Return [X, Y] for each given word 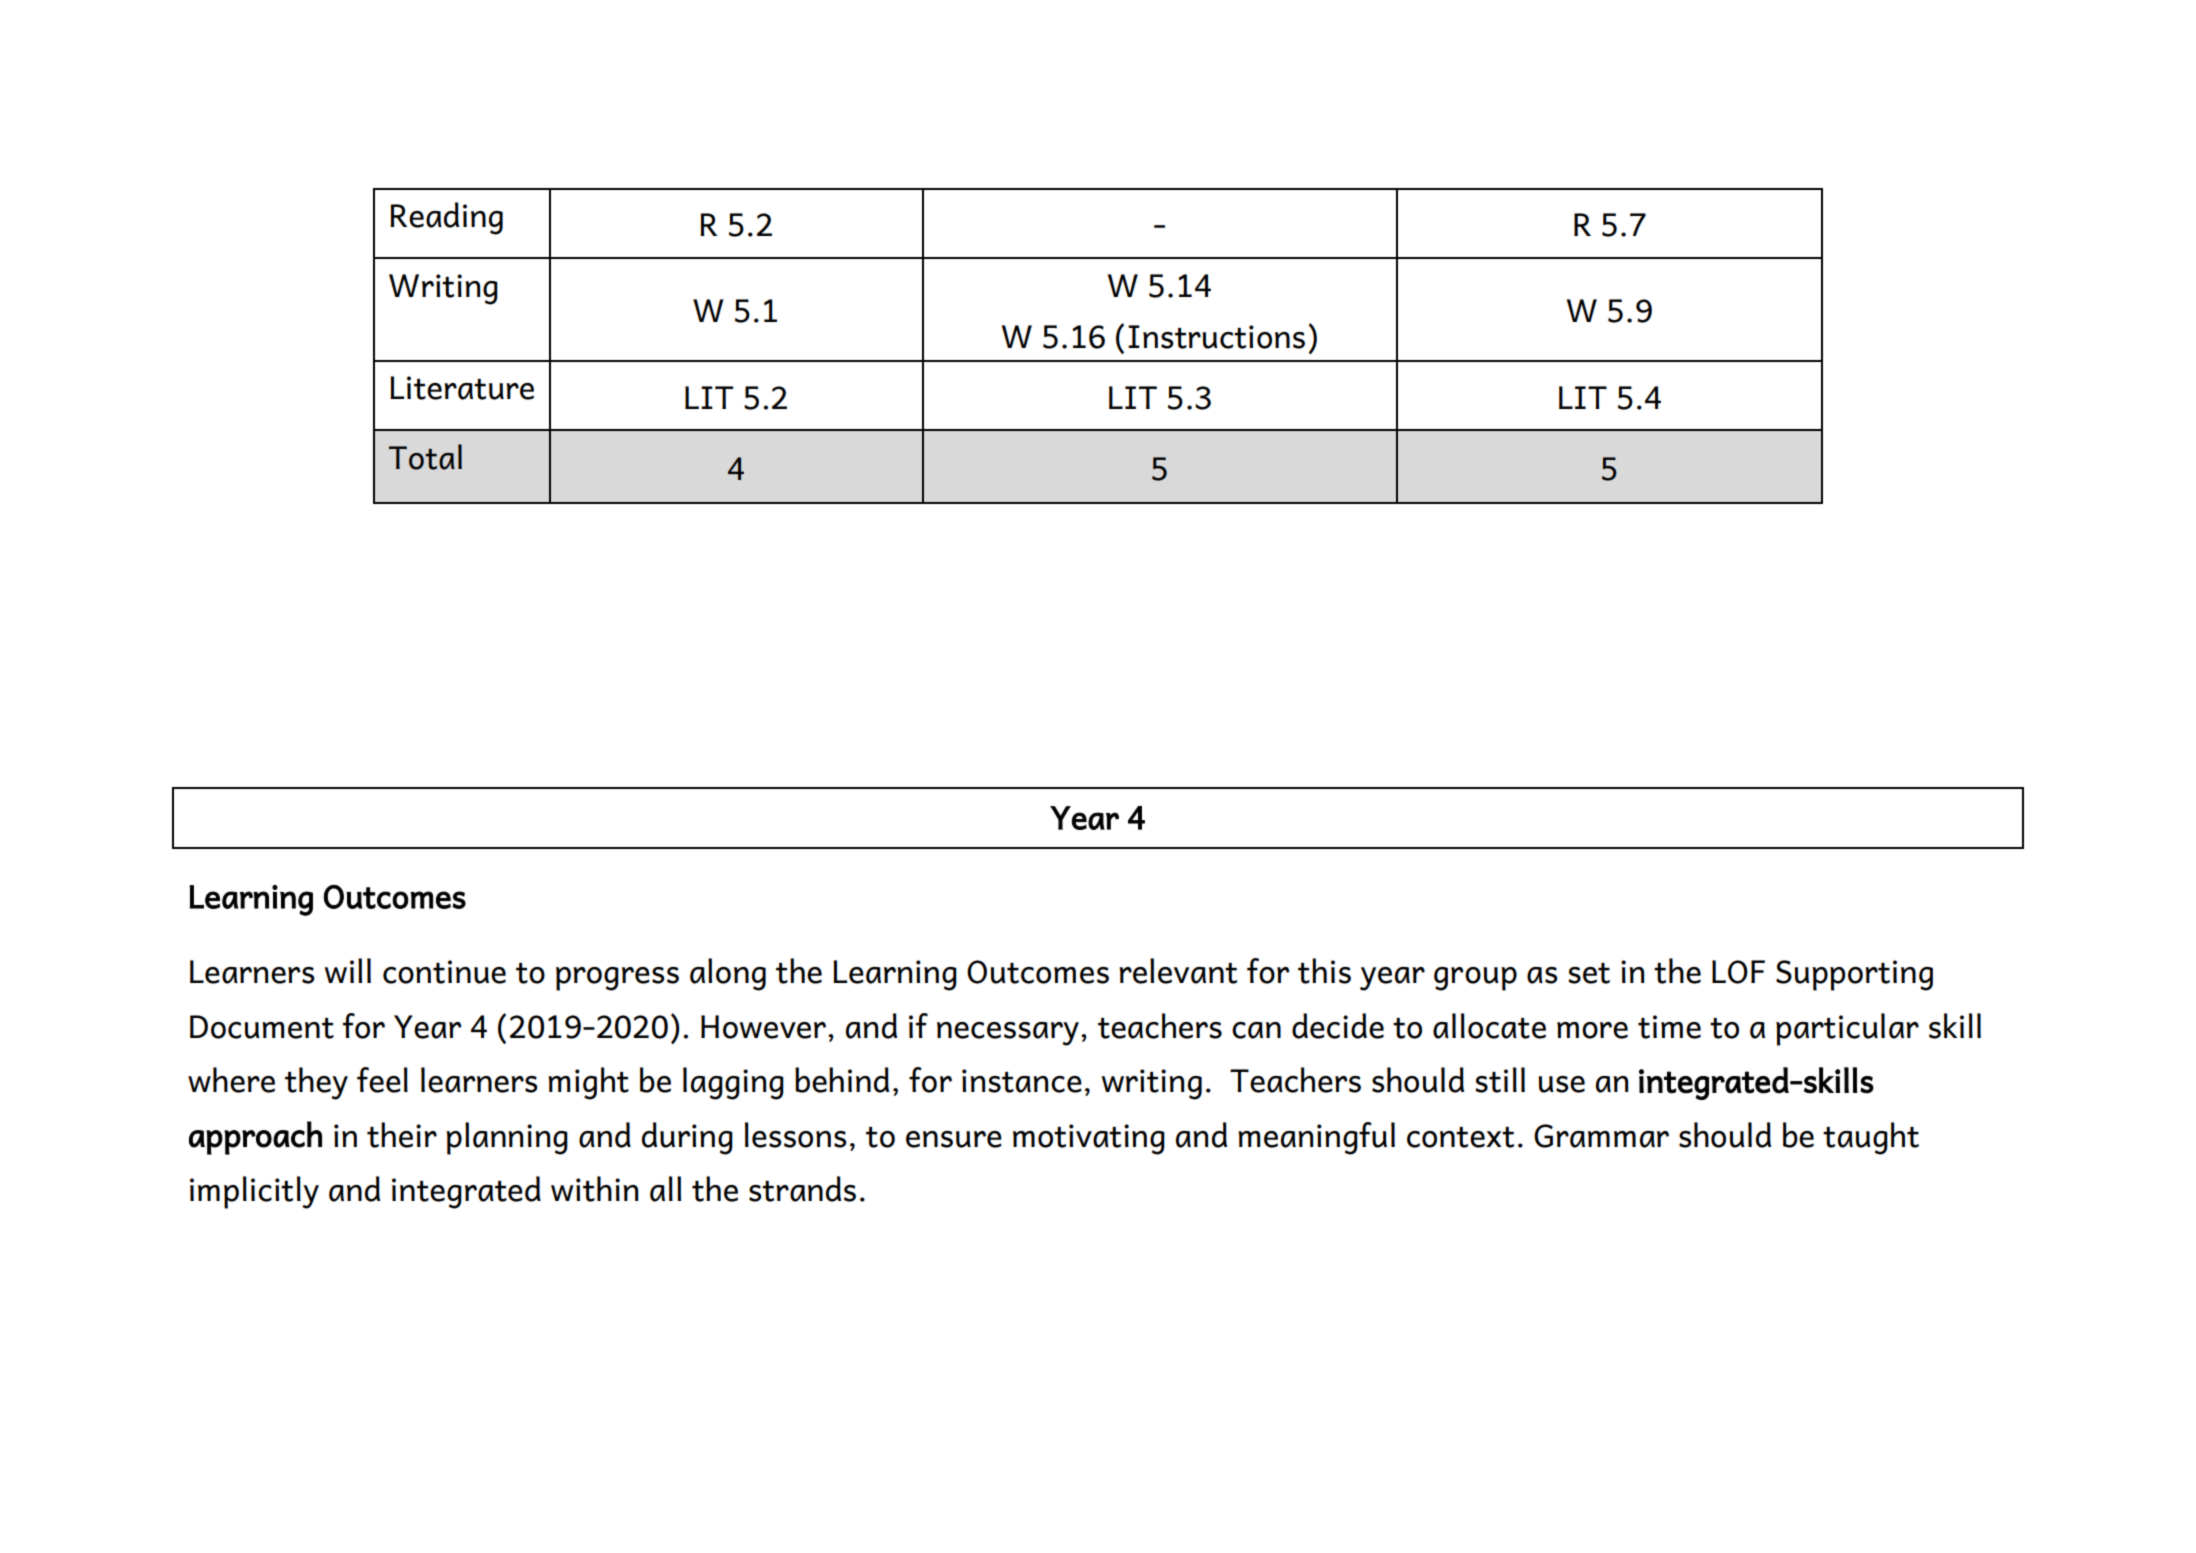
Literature [462, 388]
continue [444, 972]
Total [425, 457]
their [402, 1135]
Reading [446, 218]
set [1589, 973]
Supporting [1854, 975]
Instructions [1216, 337]
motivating [1089, 1139]
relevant [1178, 971]
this [1324, 971]
